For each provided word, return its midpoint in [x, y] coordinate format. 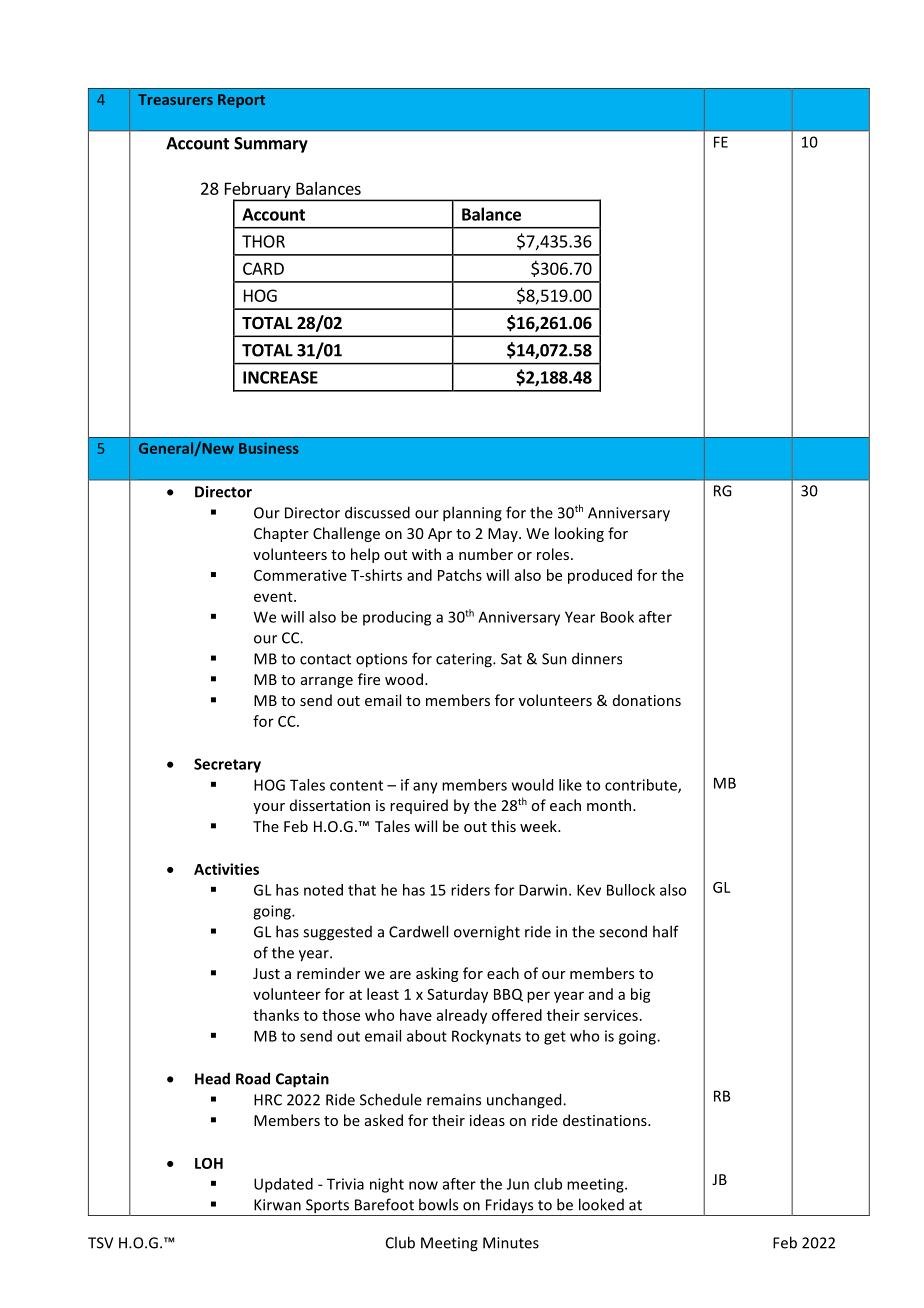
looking [579, 534]
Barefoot [384, 1204]
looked [601, 1204]
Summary [271, 145]
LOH [209, 1163]
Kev [589, 890]
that [362, 890]
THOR [263, 241]
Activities [226, 869]
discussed [377, 512]
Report [241, 101]
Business [269, 448]
